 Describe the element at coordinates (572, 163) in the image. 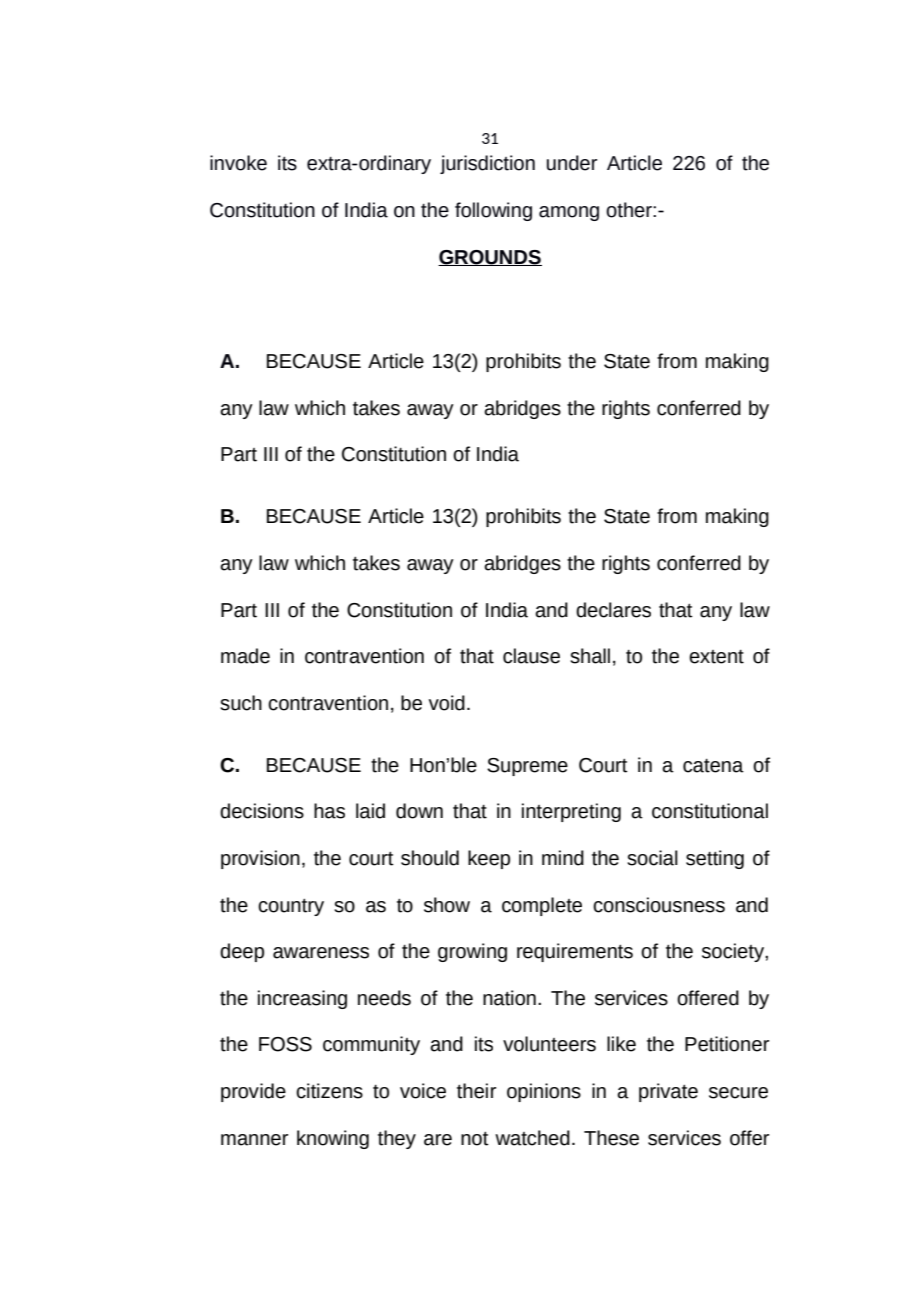

I see `under` at that location.
